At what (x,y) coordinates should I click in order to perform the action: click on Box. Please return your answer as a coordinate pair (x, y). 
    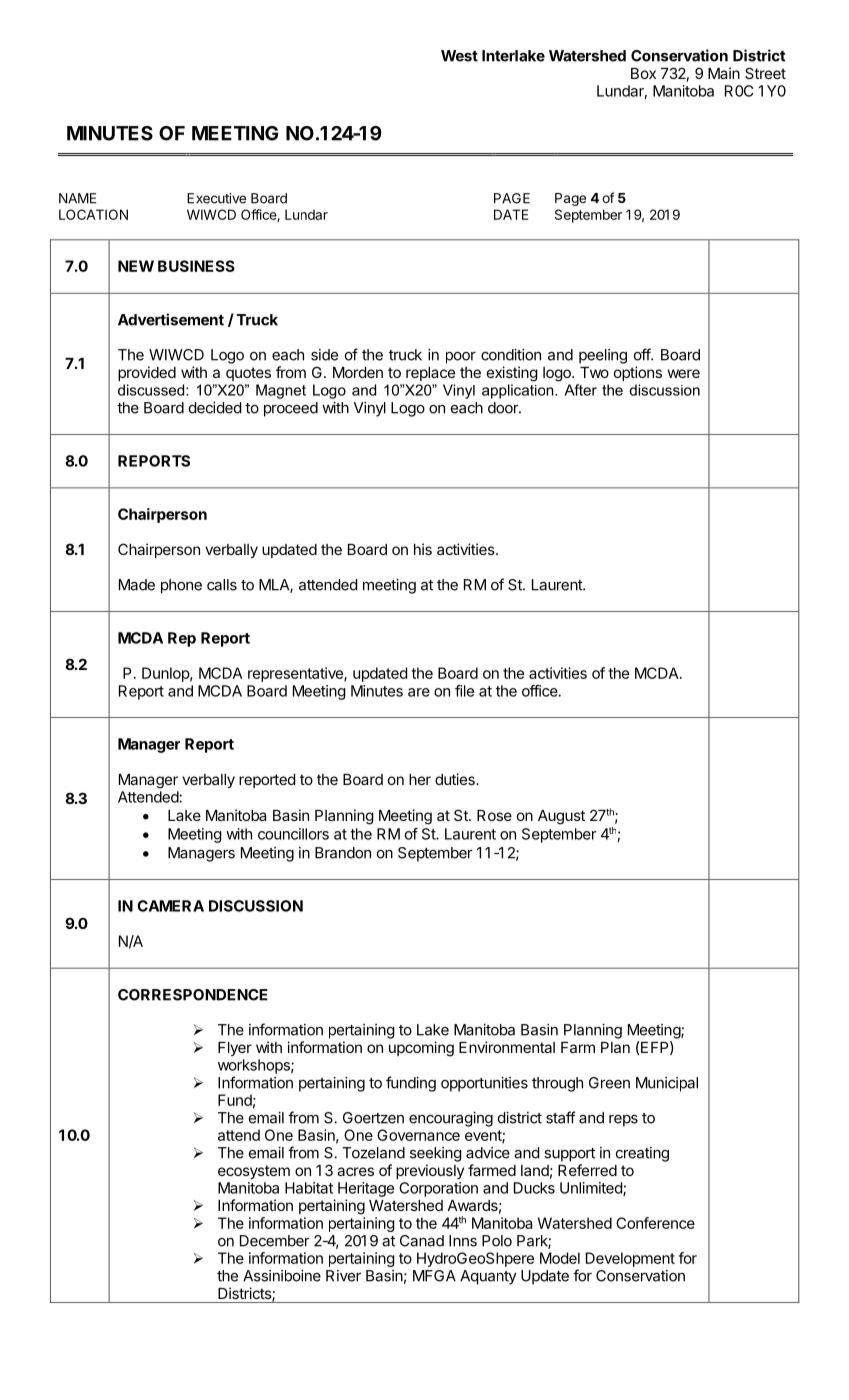
    Looking at the image, I should click on (643, 73).
